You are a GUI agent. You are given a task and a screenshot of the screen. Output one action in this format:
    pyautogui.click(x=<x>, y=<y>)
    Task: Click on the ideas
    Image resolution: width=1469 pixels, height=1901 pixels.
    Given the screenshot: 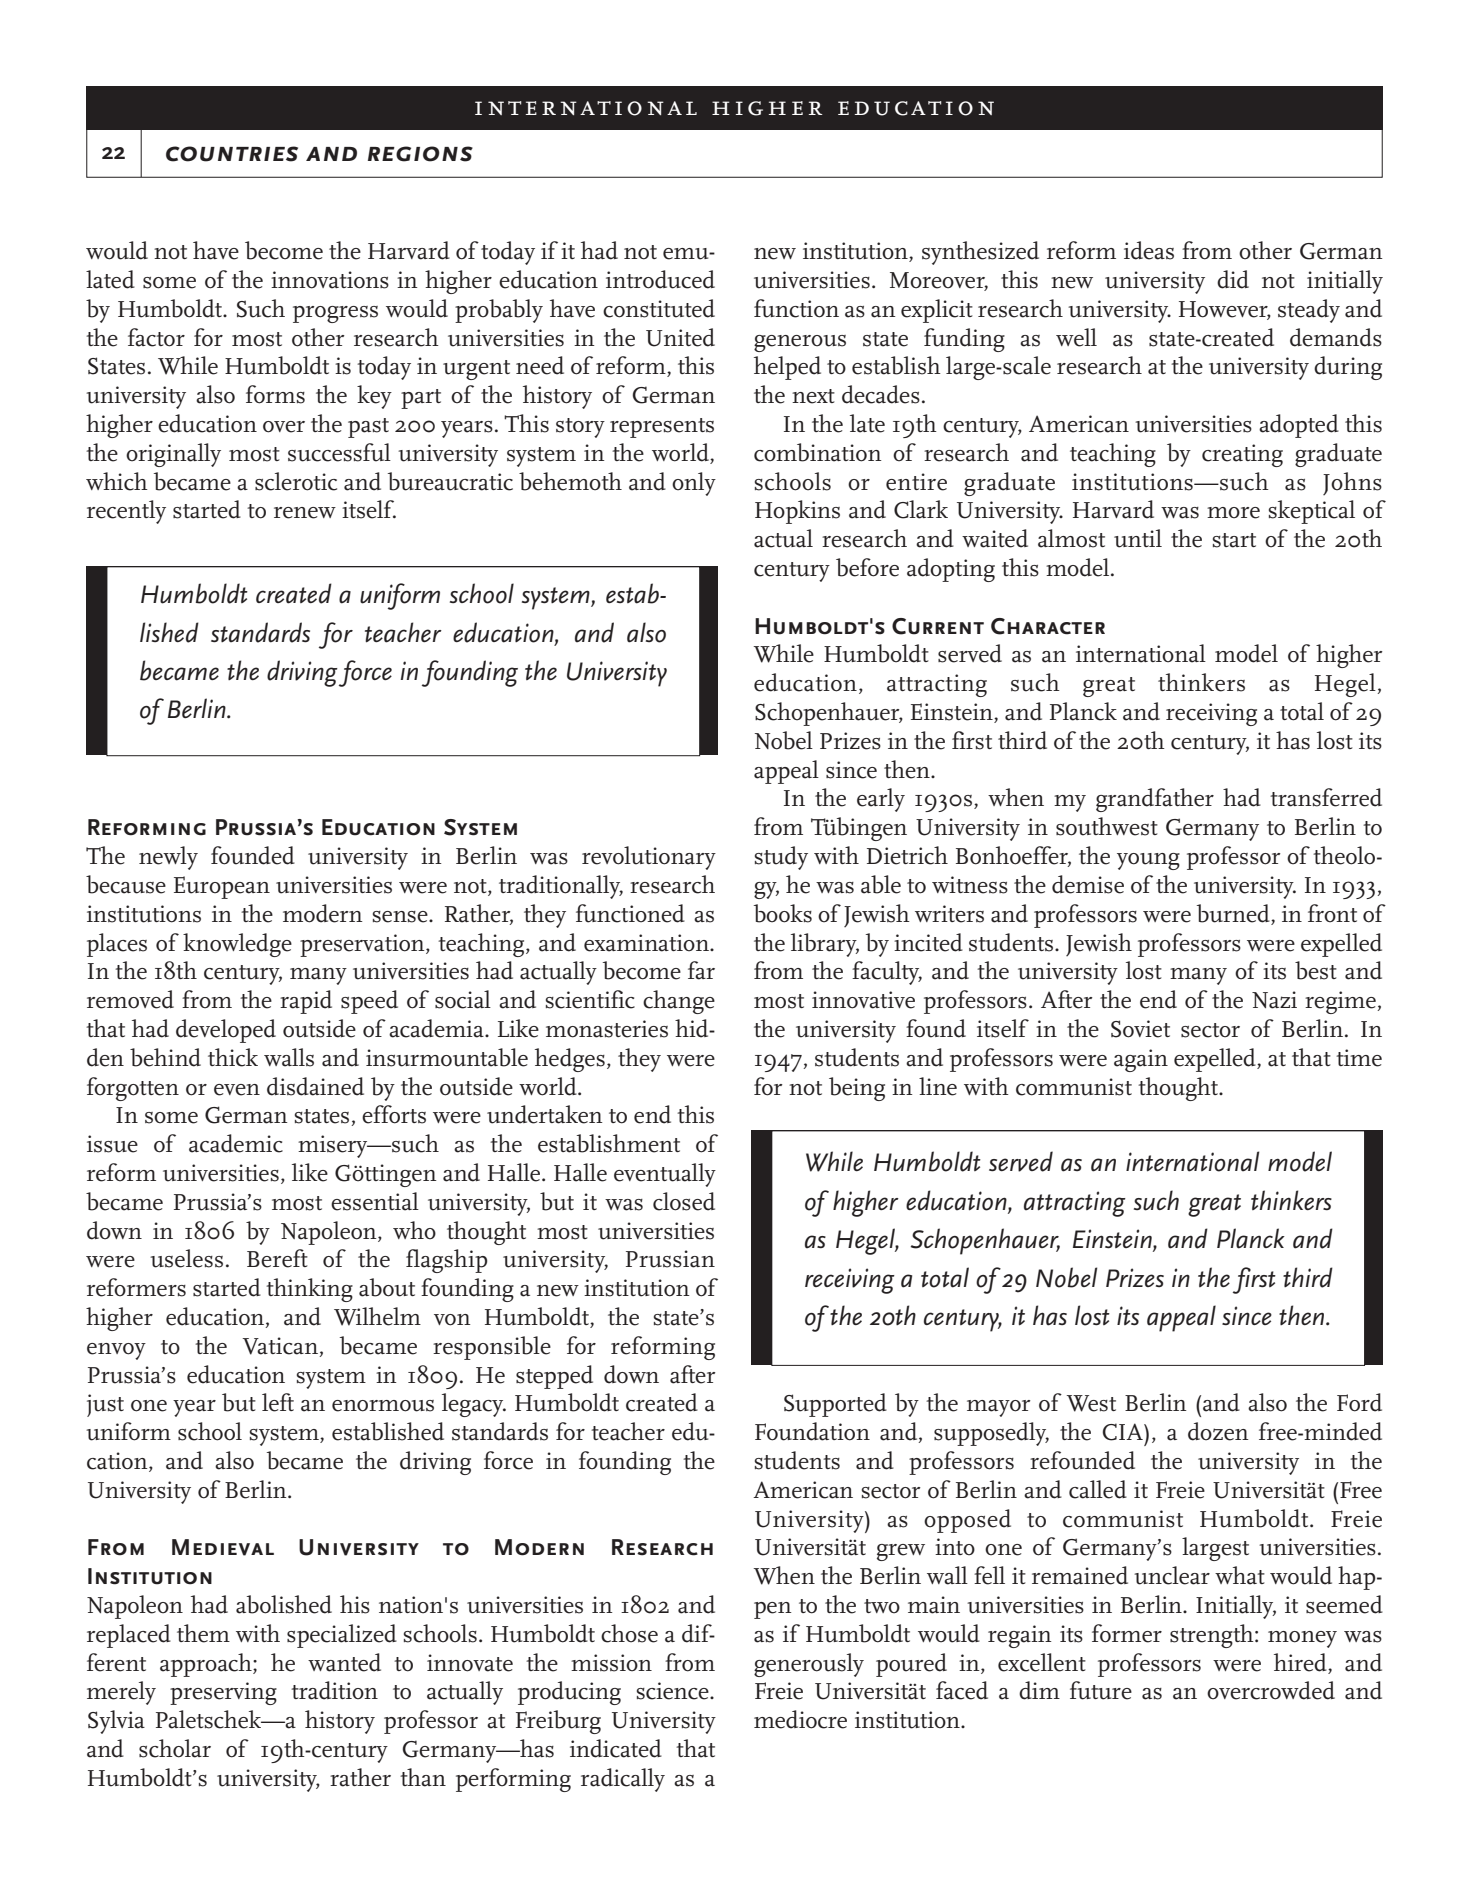 What is the action you would take?
    pyautogui.click(x=1149, y=250)
